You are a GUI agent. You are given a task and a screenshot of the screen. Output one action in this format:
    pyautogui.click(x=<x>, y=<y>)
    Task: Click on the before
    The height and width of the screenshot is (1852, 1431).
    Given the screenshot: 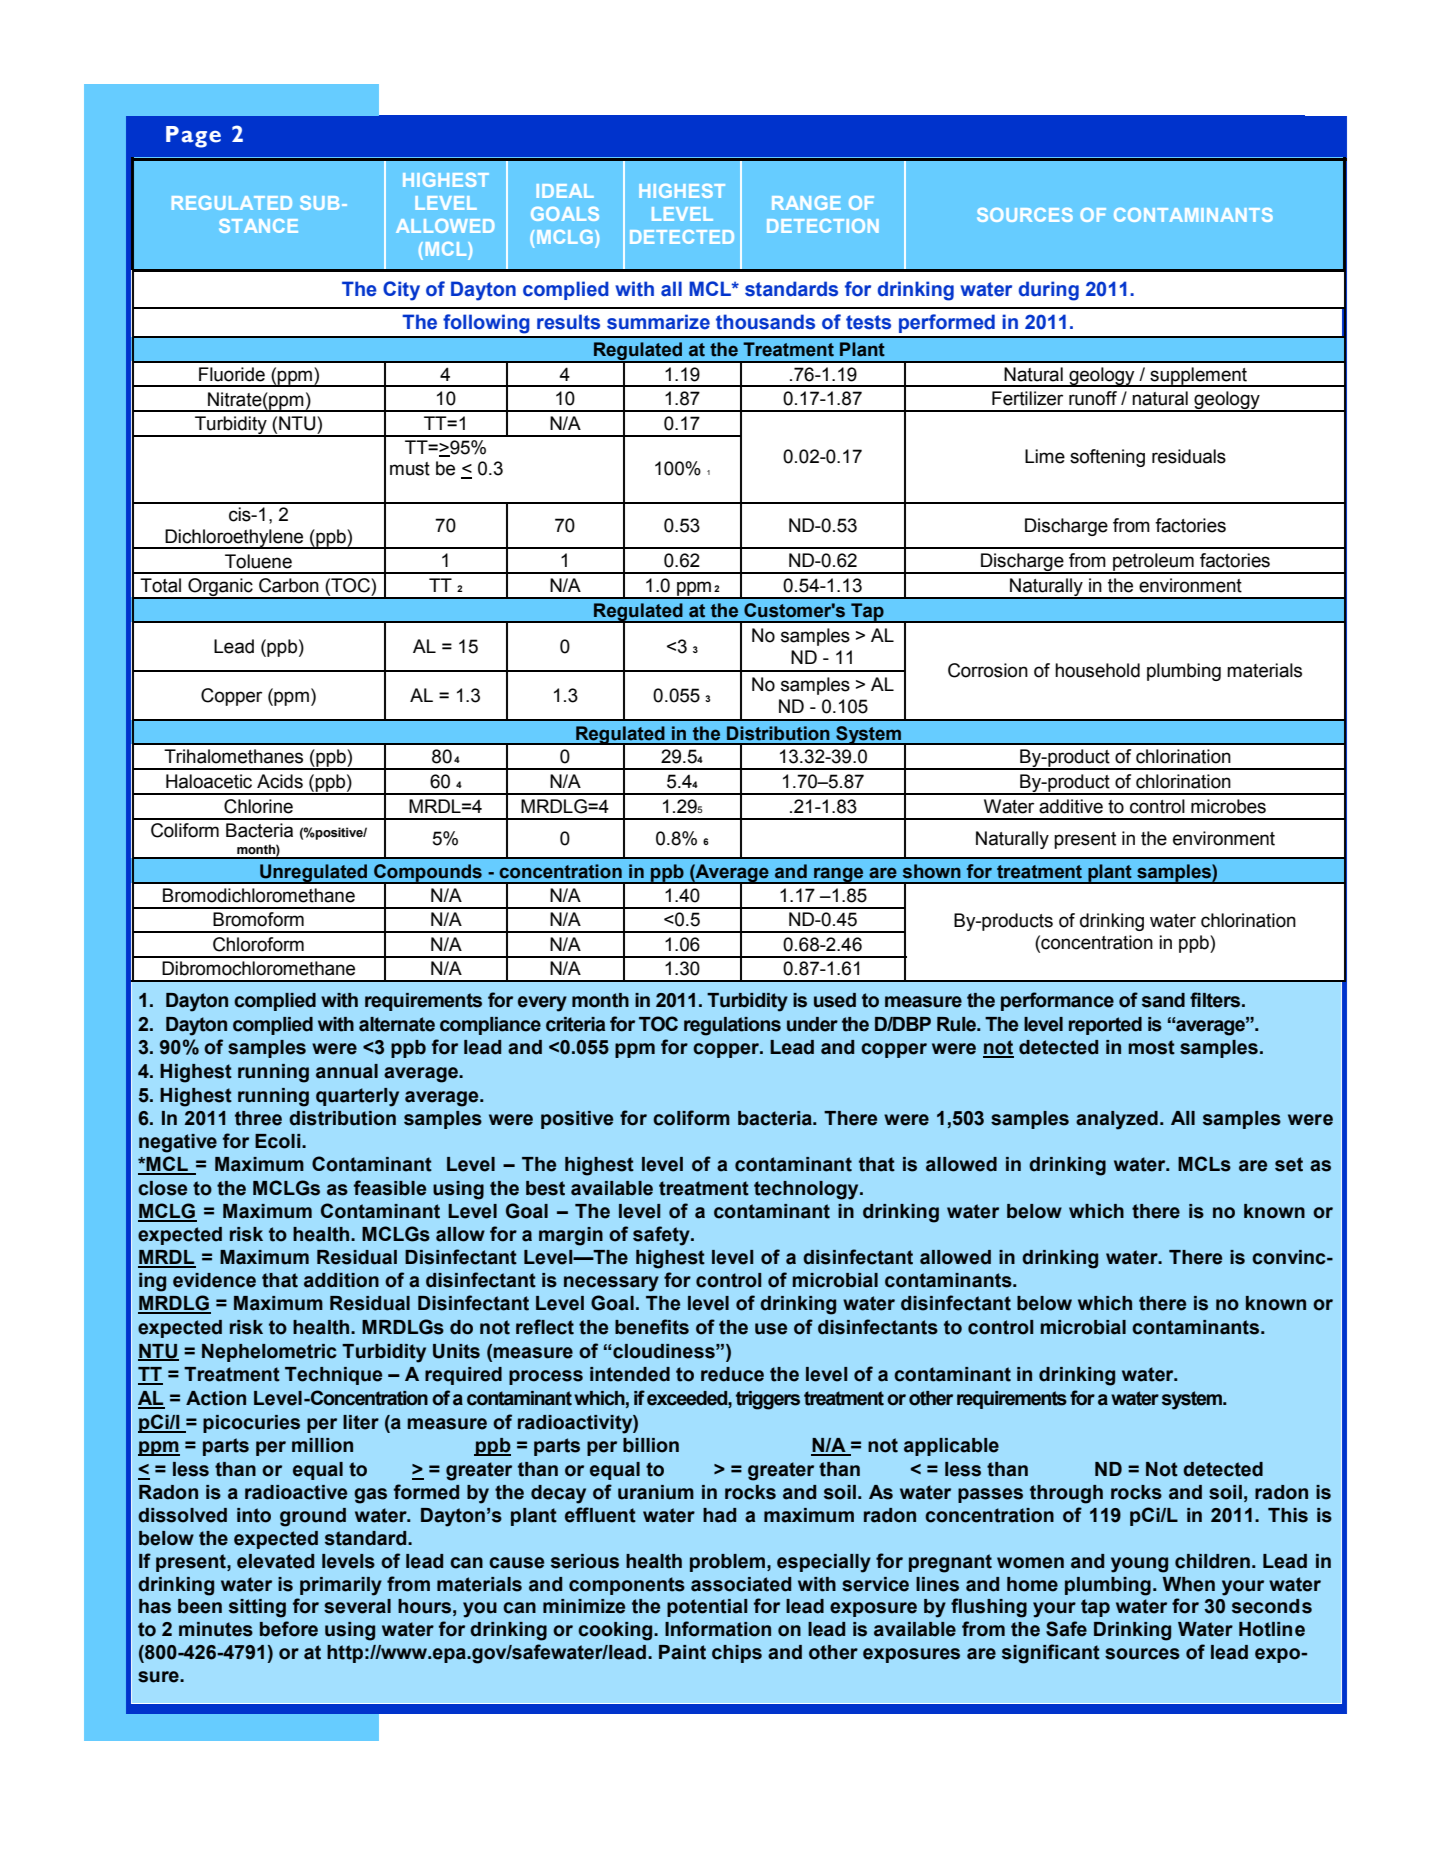 What is the action you would take?
    pyautogui.click(x=289, y=1629)
